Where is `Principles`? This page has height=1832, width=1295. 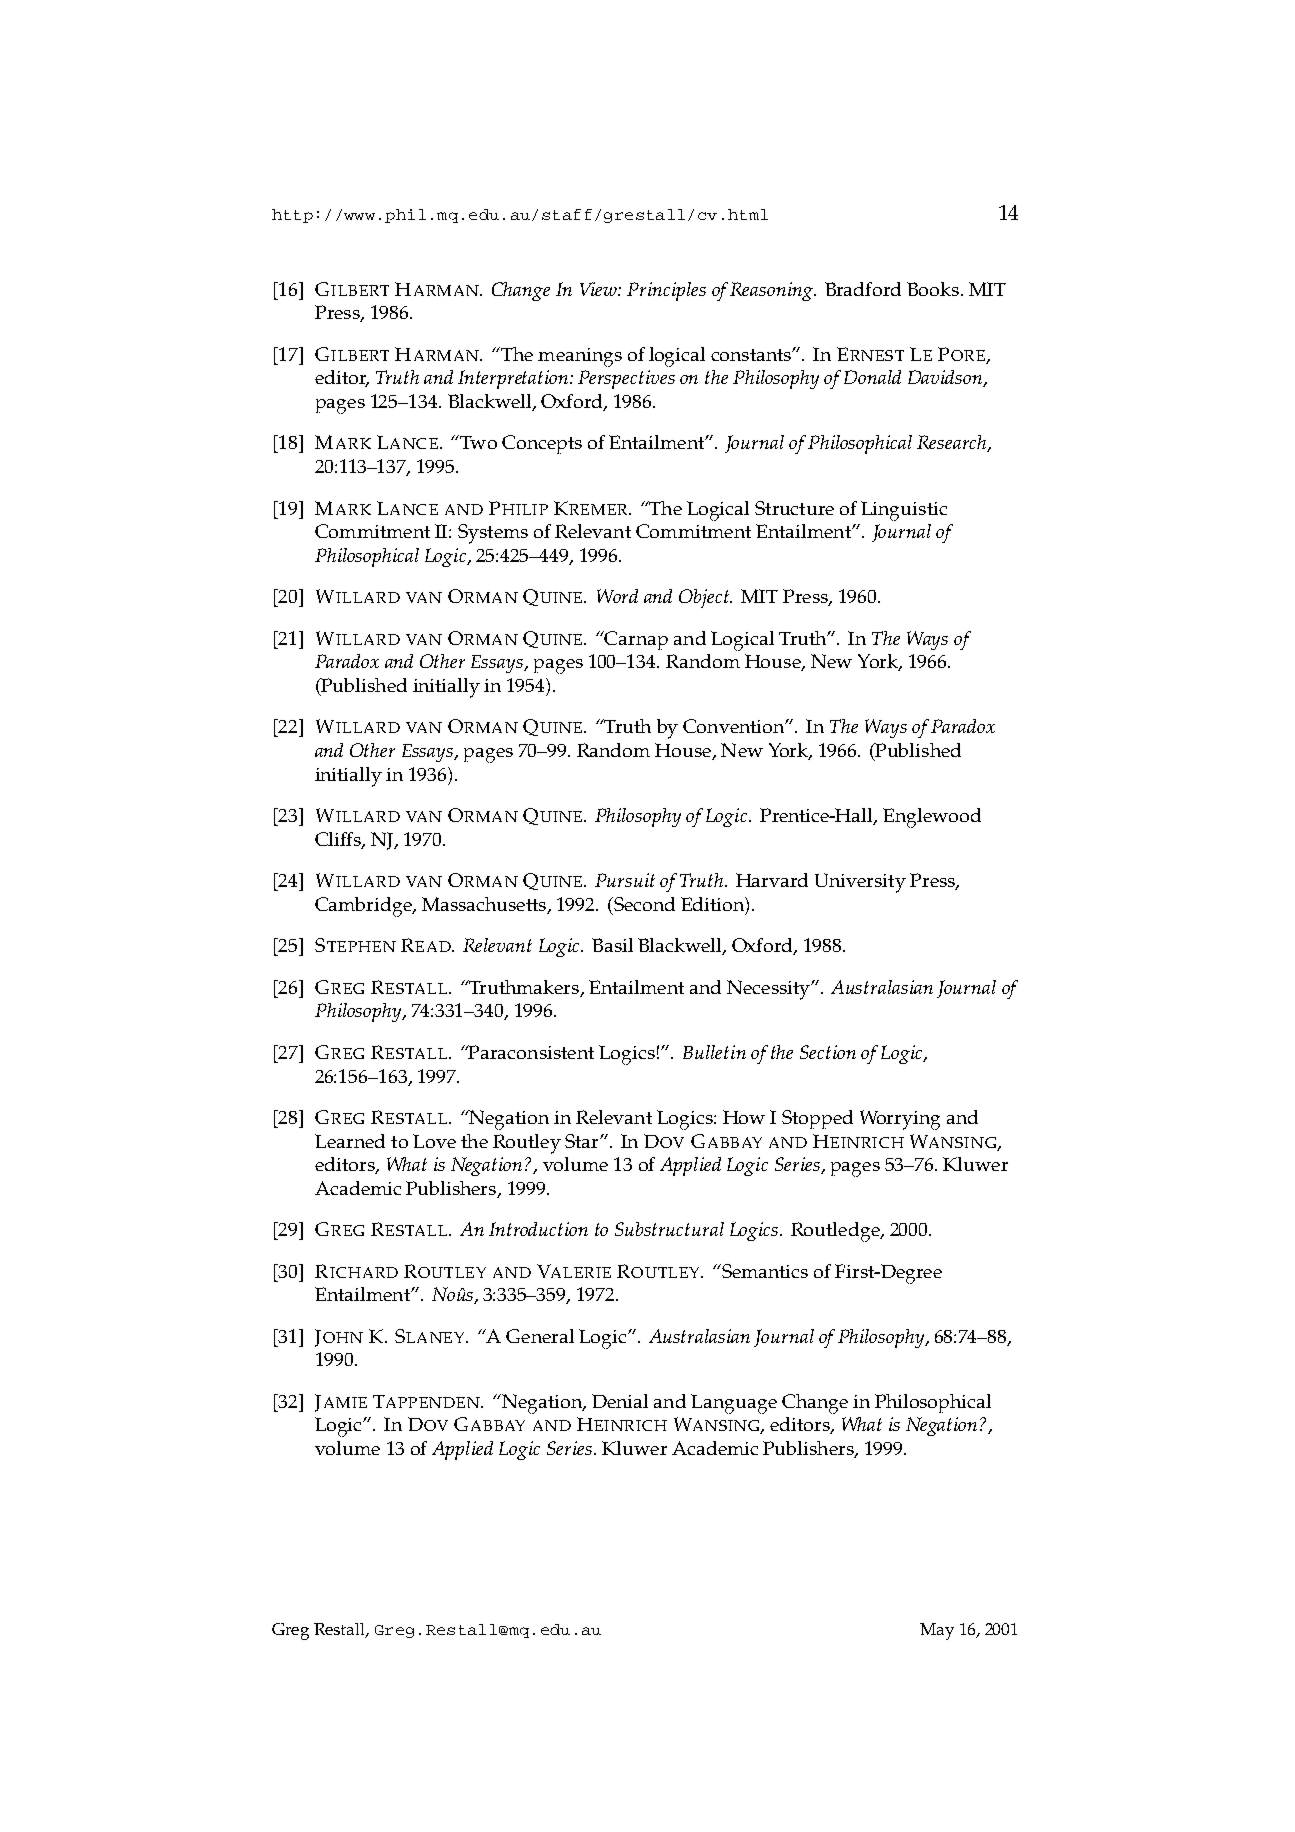
Principles is located at coordinates (666, 291).
